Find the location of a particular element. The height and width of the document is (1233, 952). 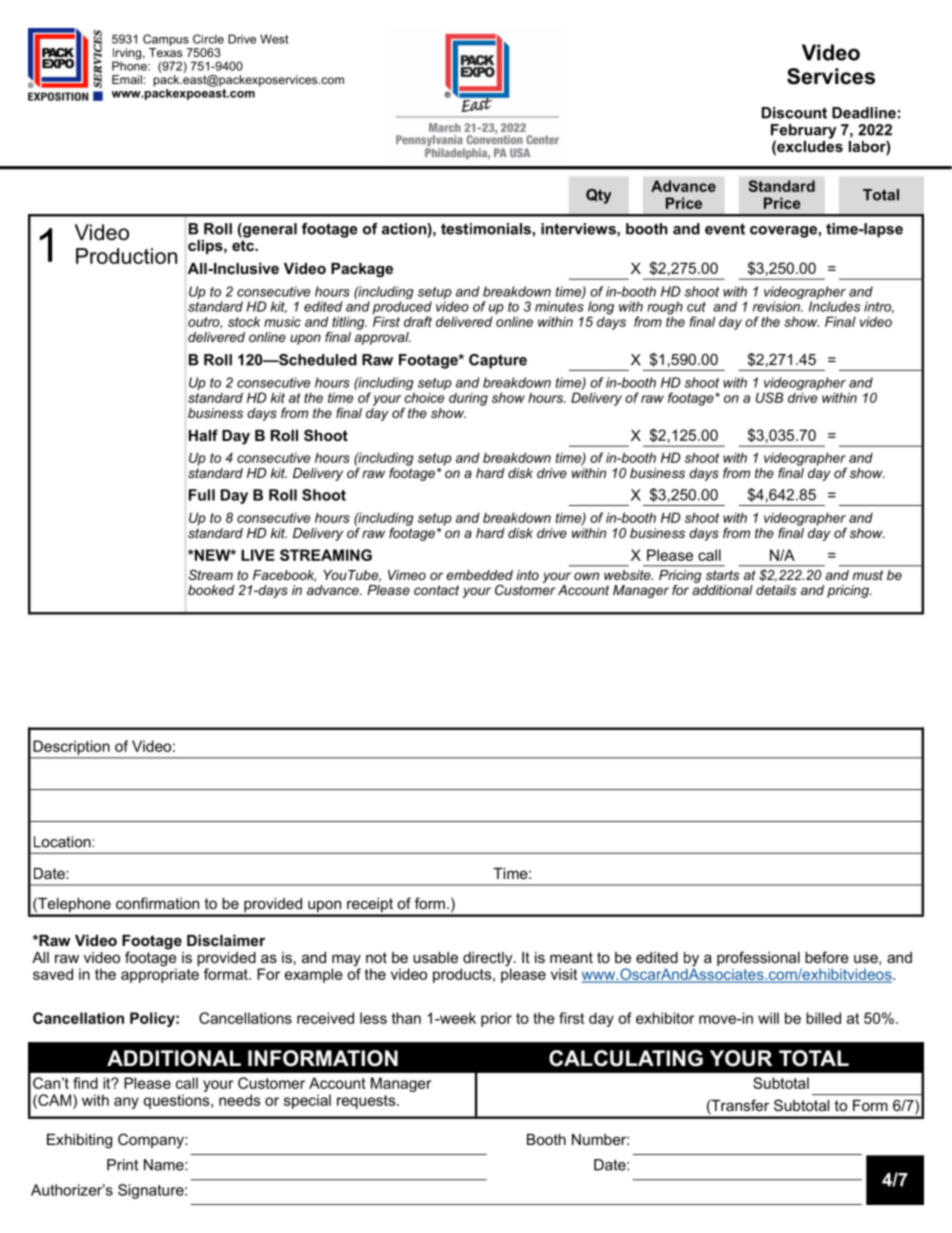

confirmation is located at coordinates (157, 903).
